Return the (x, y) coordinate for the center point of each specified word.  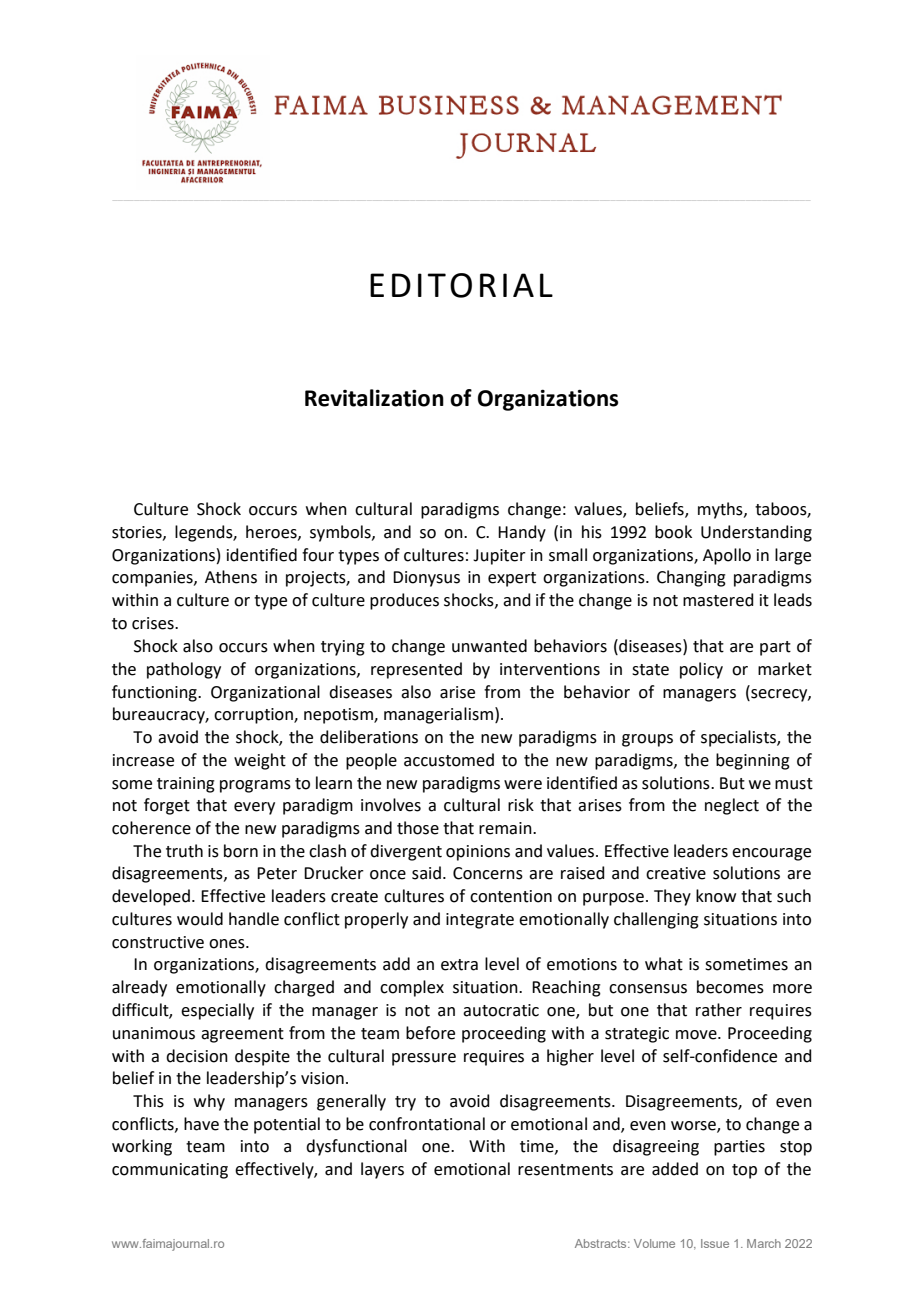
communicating (170, 1171)
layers (382, 1170)
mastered (718, 600)
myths (721, 510)
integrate (480, 921)
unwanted (489, 646)
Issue (715, 1243)
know (716, 896)
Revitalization (374, 398)
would (200, 919)
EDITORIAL (461, 285)
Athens (231, 577)
